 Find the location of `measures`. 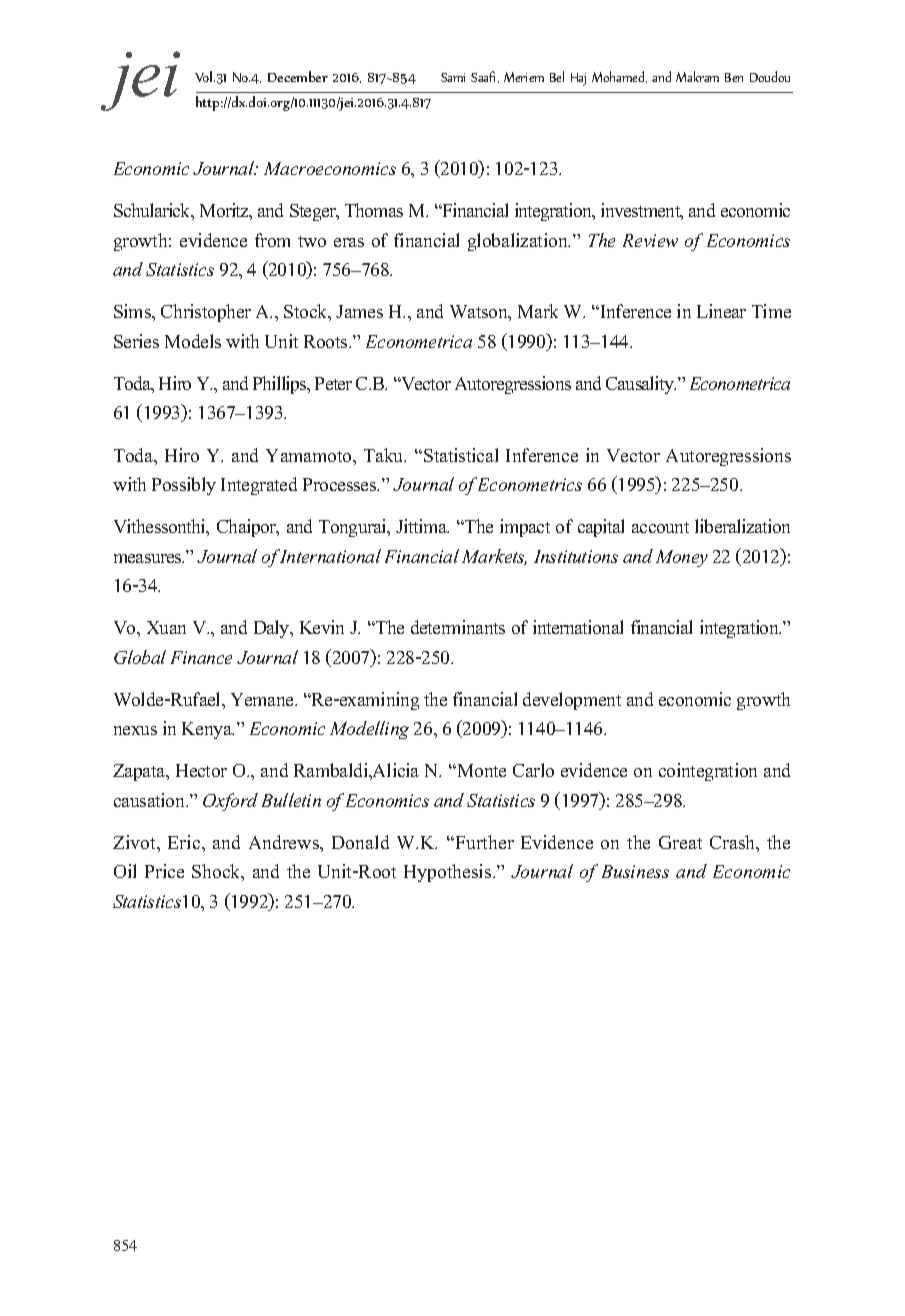

measures is located at coordinates (149, 558).
